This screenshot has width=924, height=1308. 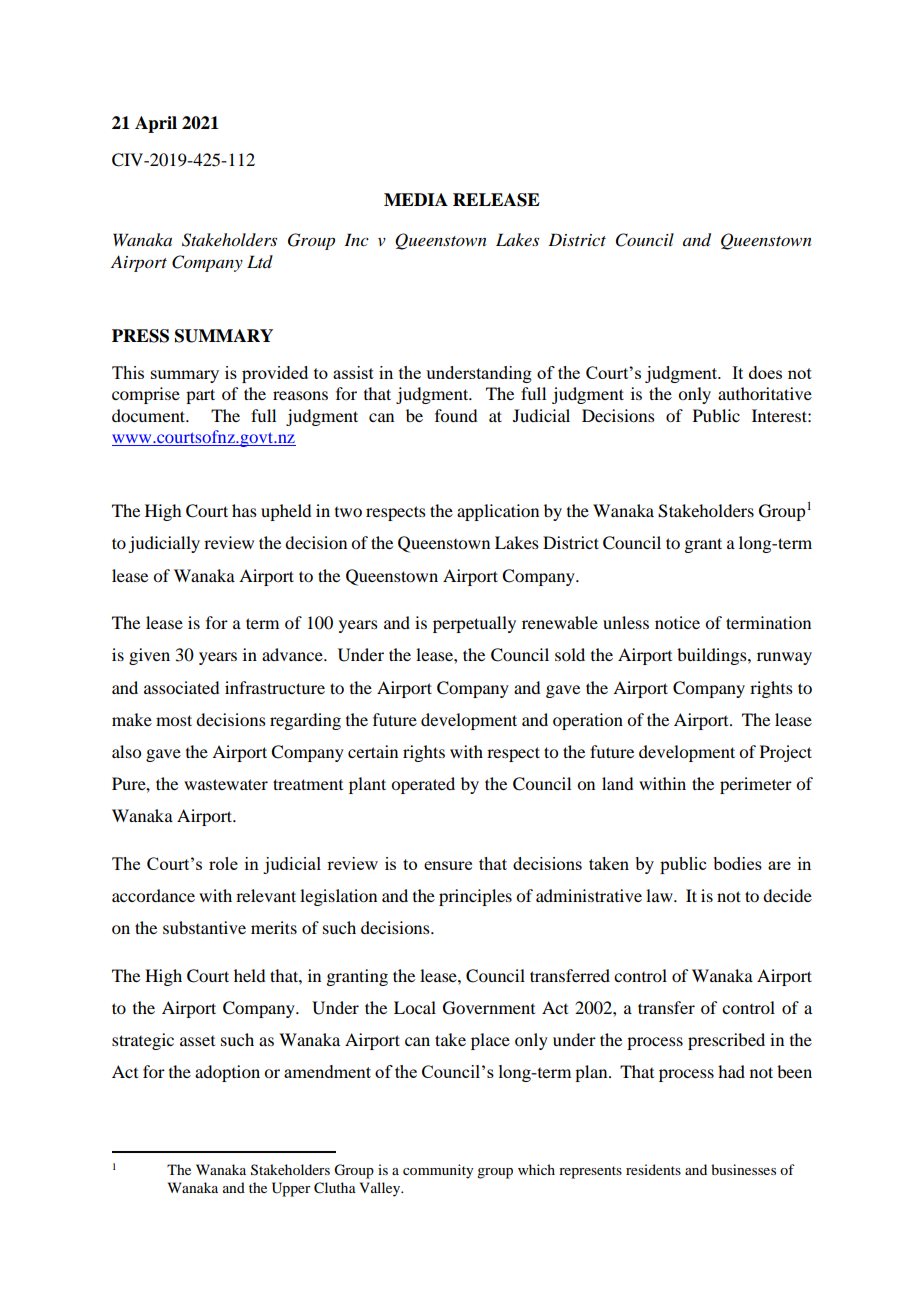 What do you see at coordinates (765, 393) in the screenshot?
I see `authoritative` at bounding box center [765, 393].
